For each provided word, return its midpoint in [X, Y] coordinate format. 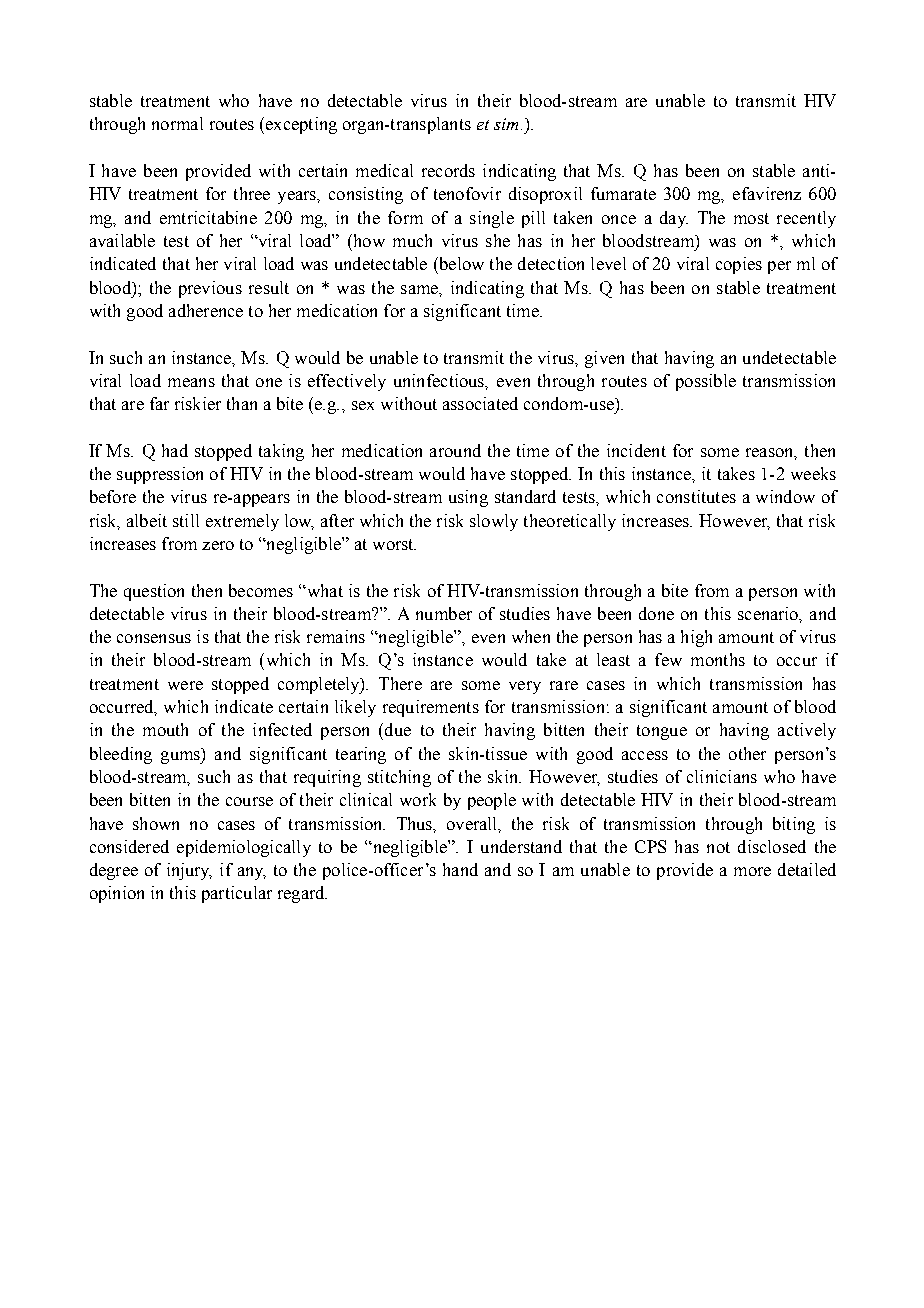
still [186, 520]
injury [189, 871]
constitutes [696, 496]
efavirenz [767, 193]
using [468, 498]
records [448, 170]
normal [177, 123]
